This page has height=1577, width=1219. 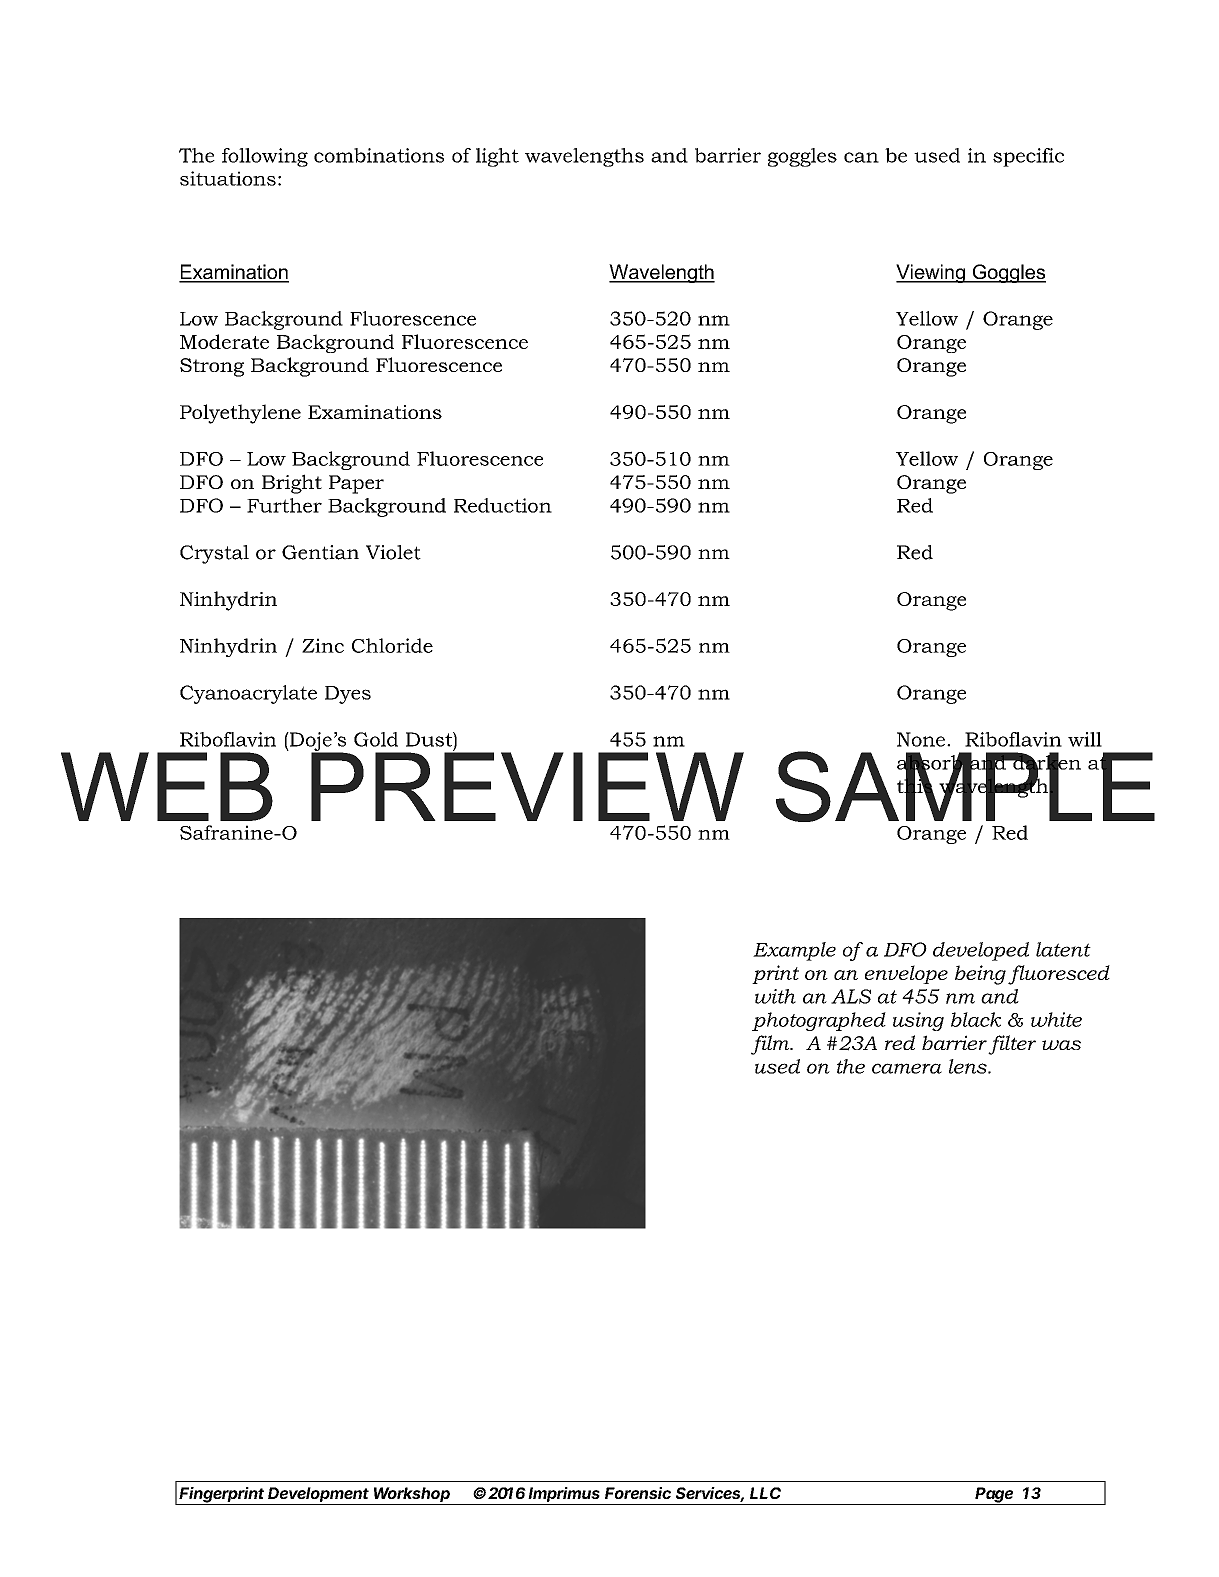 I want to click on Development, so click(x=319, y=1496).
